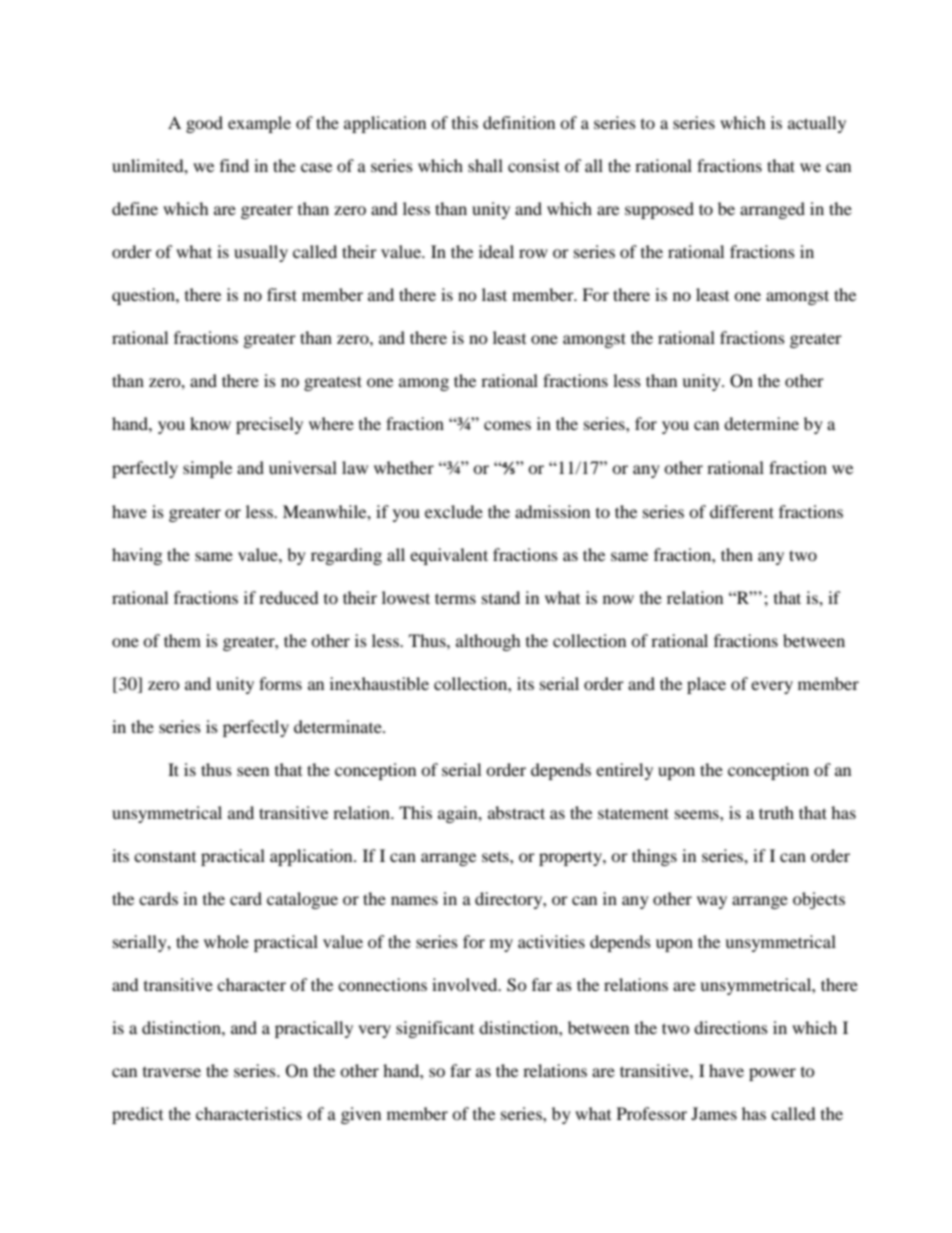  What do you see at coordinates (761, 423) in the page?
I see `determine` at bounding box center [761, 423].
